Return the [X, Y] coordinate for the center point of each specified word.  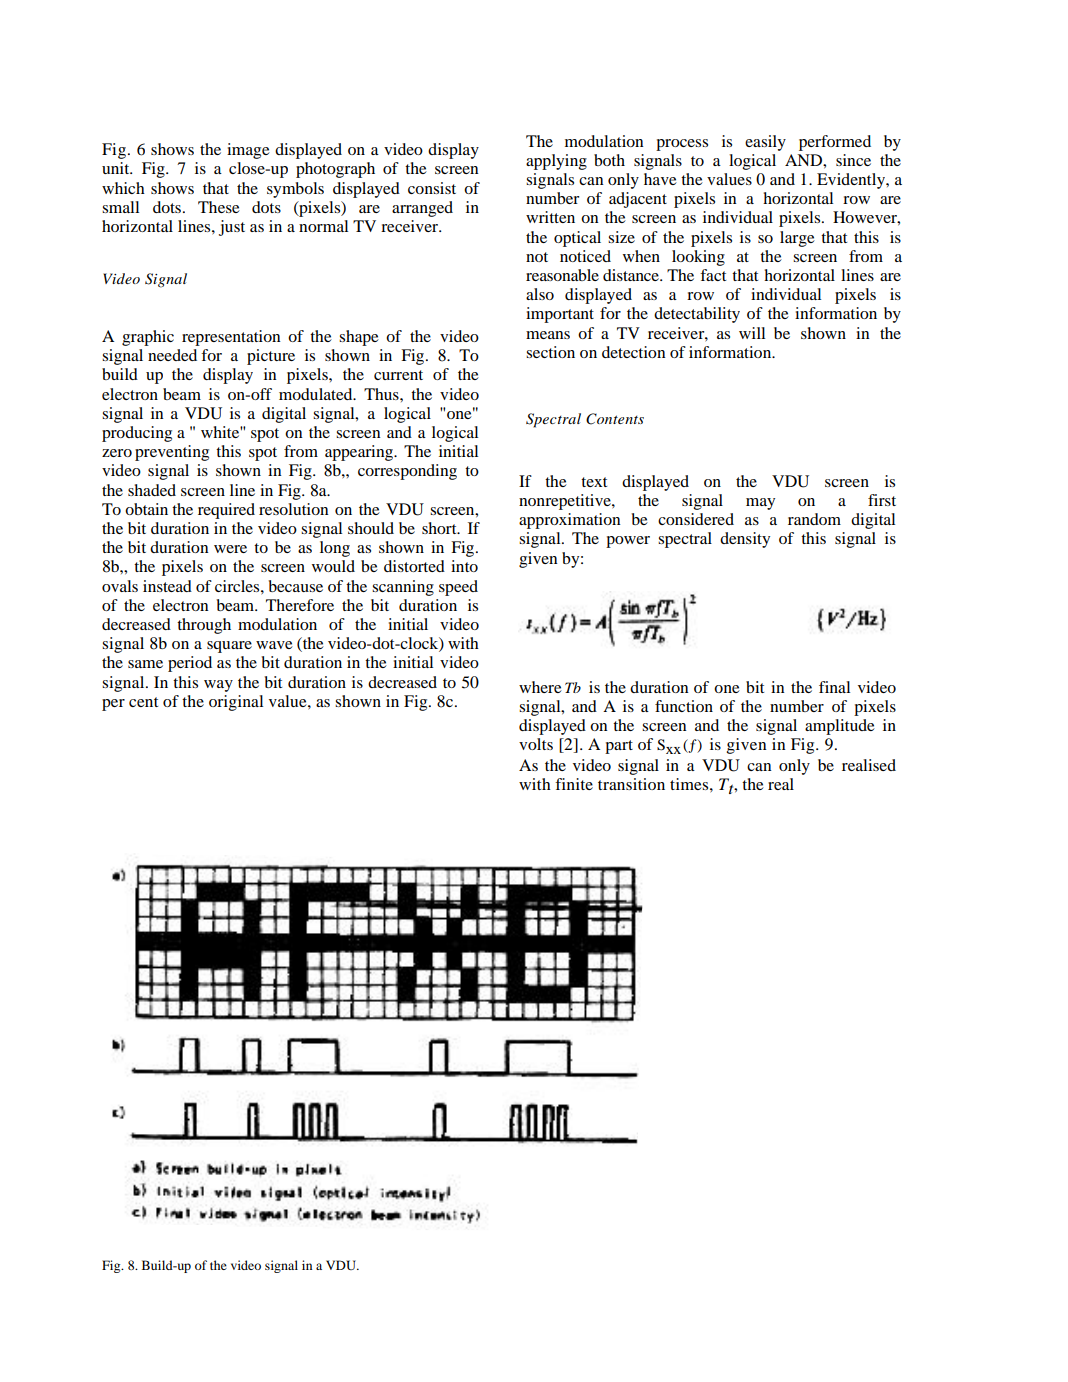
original [236, 703]
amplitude [840, 727]
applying [556, 162]
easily [765, 143]
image [248, 151]
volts [536, 744]
